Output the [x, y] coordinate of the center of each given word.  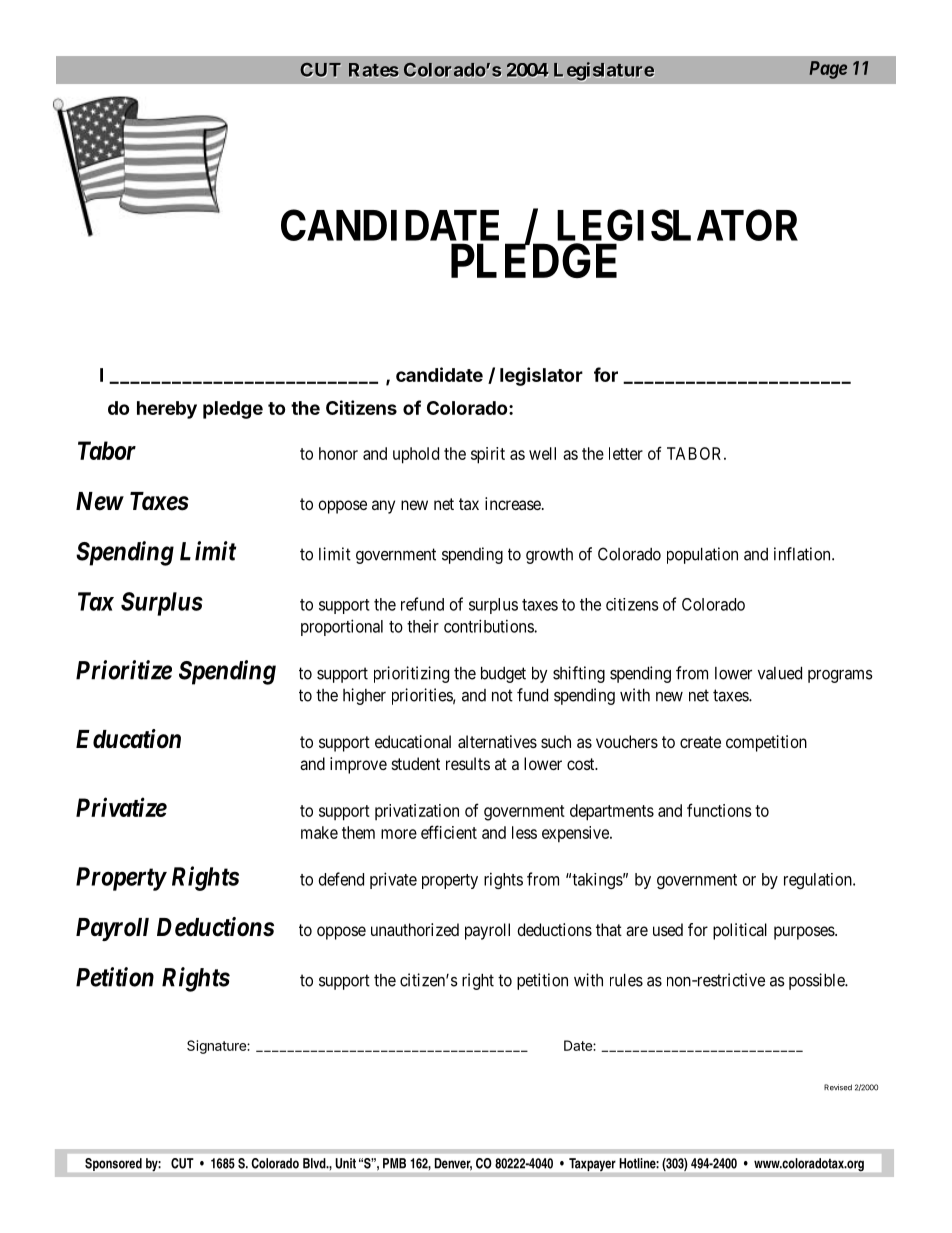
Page [828, 70]
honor [338, 453]
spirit [488, 455]
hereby [167, 410]
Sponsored [113, 1164]
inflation [803, 554]
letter [626, 453]
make [319, 832]
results [468, 763]
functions [719, 810]
